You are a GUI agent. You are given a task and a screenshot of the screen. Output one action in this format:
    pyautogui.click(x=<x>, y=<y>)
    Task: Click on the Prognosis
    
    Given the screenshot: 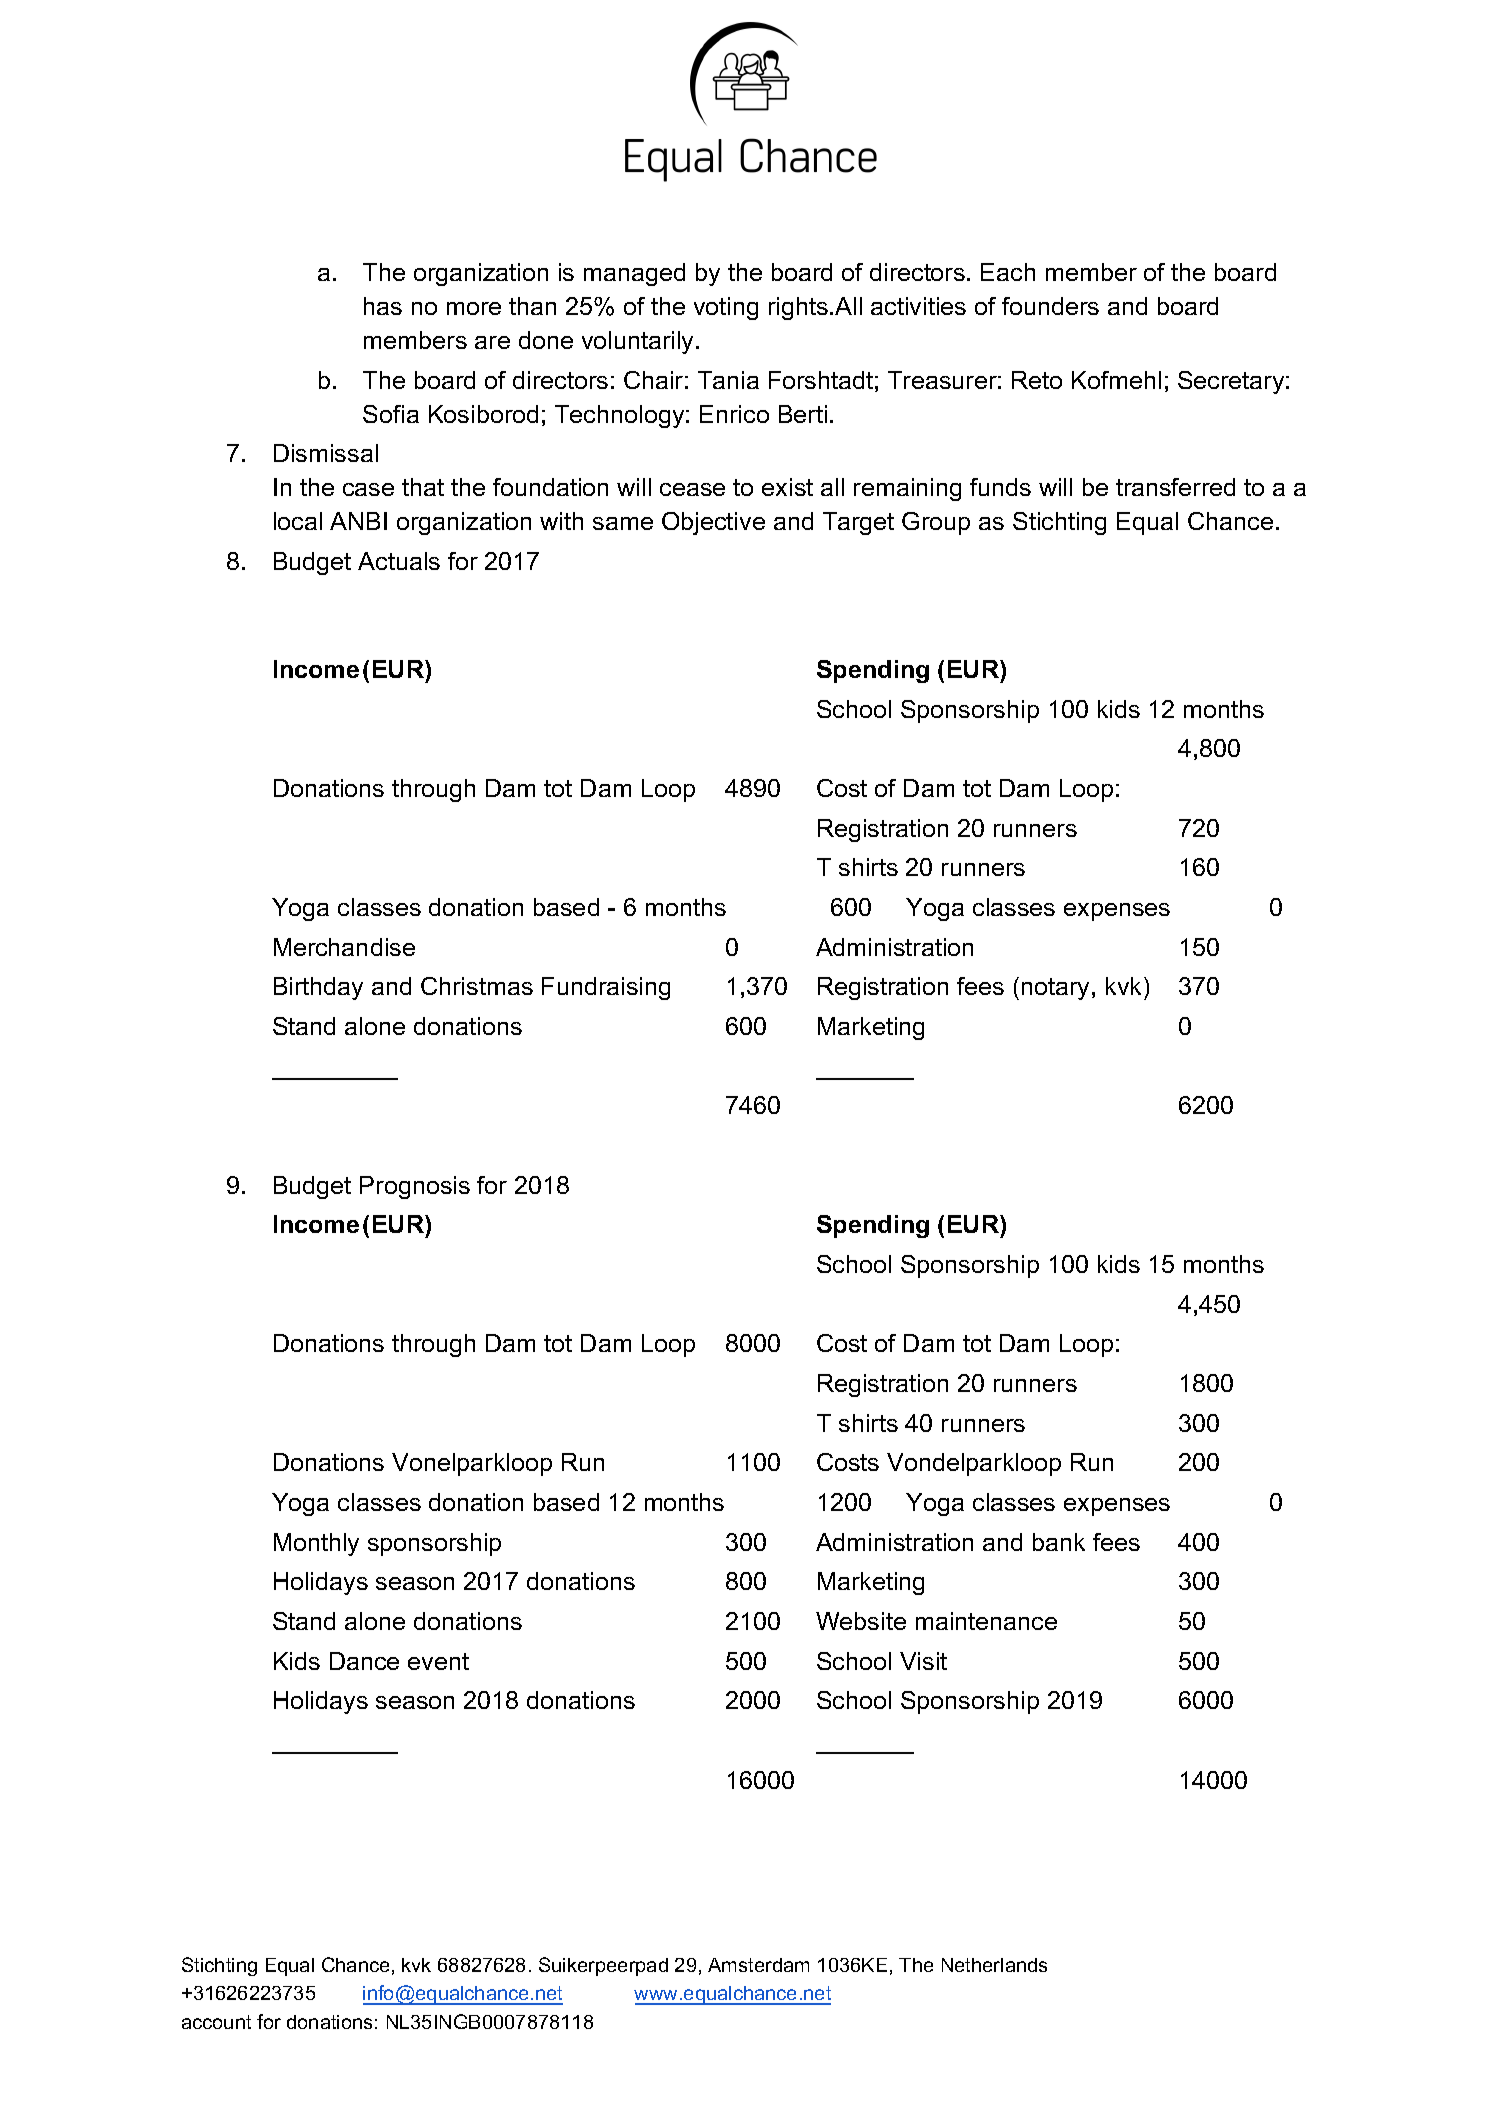 What is the action you would take?
    pyautogui.click(x=415, y=1187)
